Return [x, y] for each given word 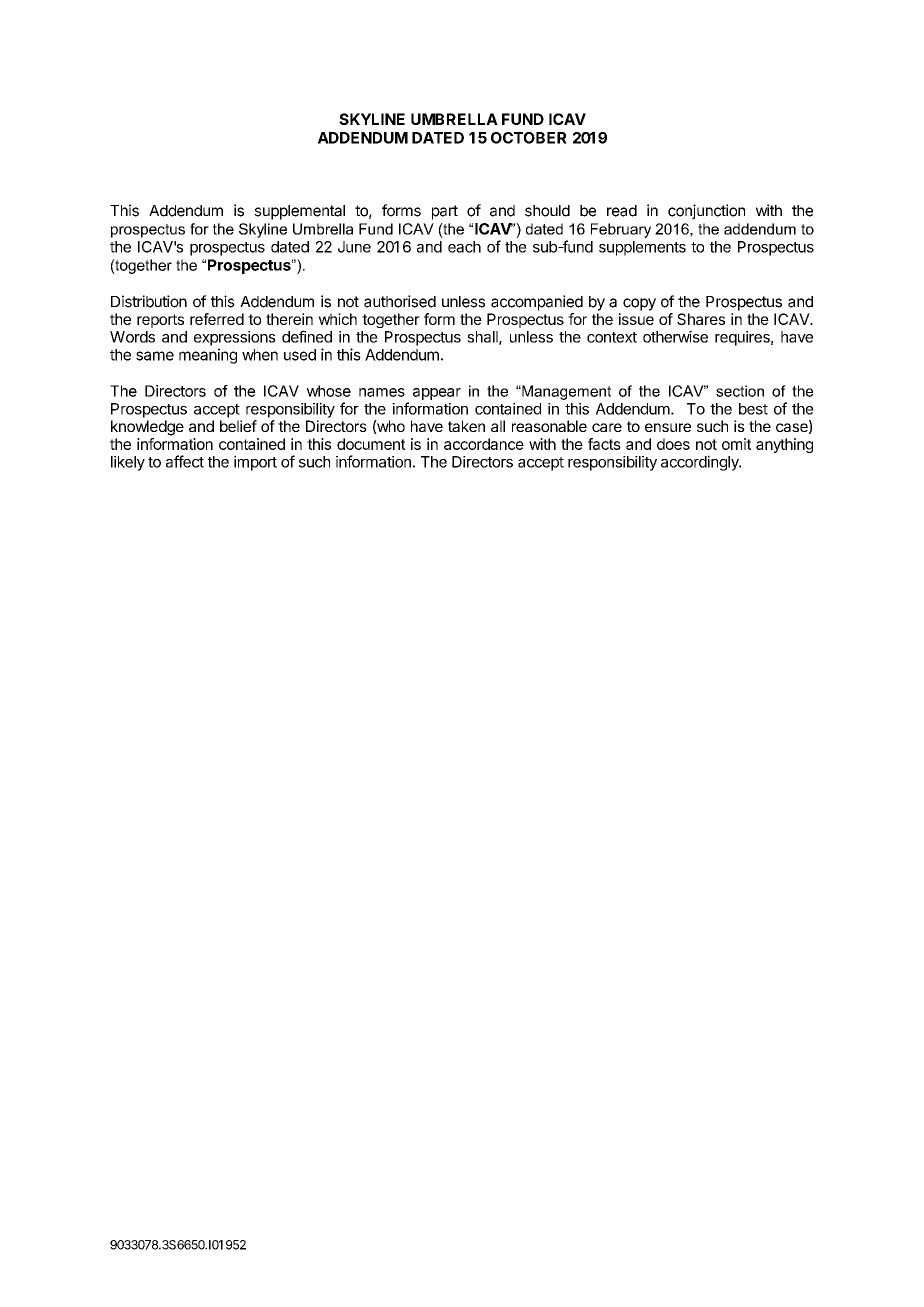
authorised [400, 301]
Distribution [149, 301]
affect [185, 461]
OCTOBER [529, 138]
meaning [208, 356]
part [445, 212]
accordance [484, 444]
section [740, 391]
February [621, 230]
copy [639, 304]
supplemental [299, 212]
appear [437, 394]
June [354, 247]
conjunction [706, 212]
